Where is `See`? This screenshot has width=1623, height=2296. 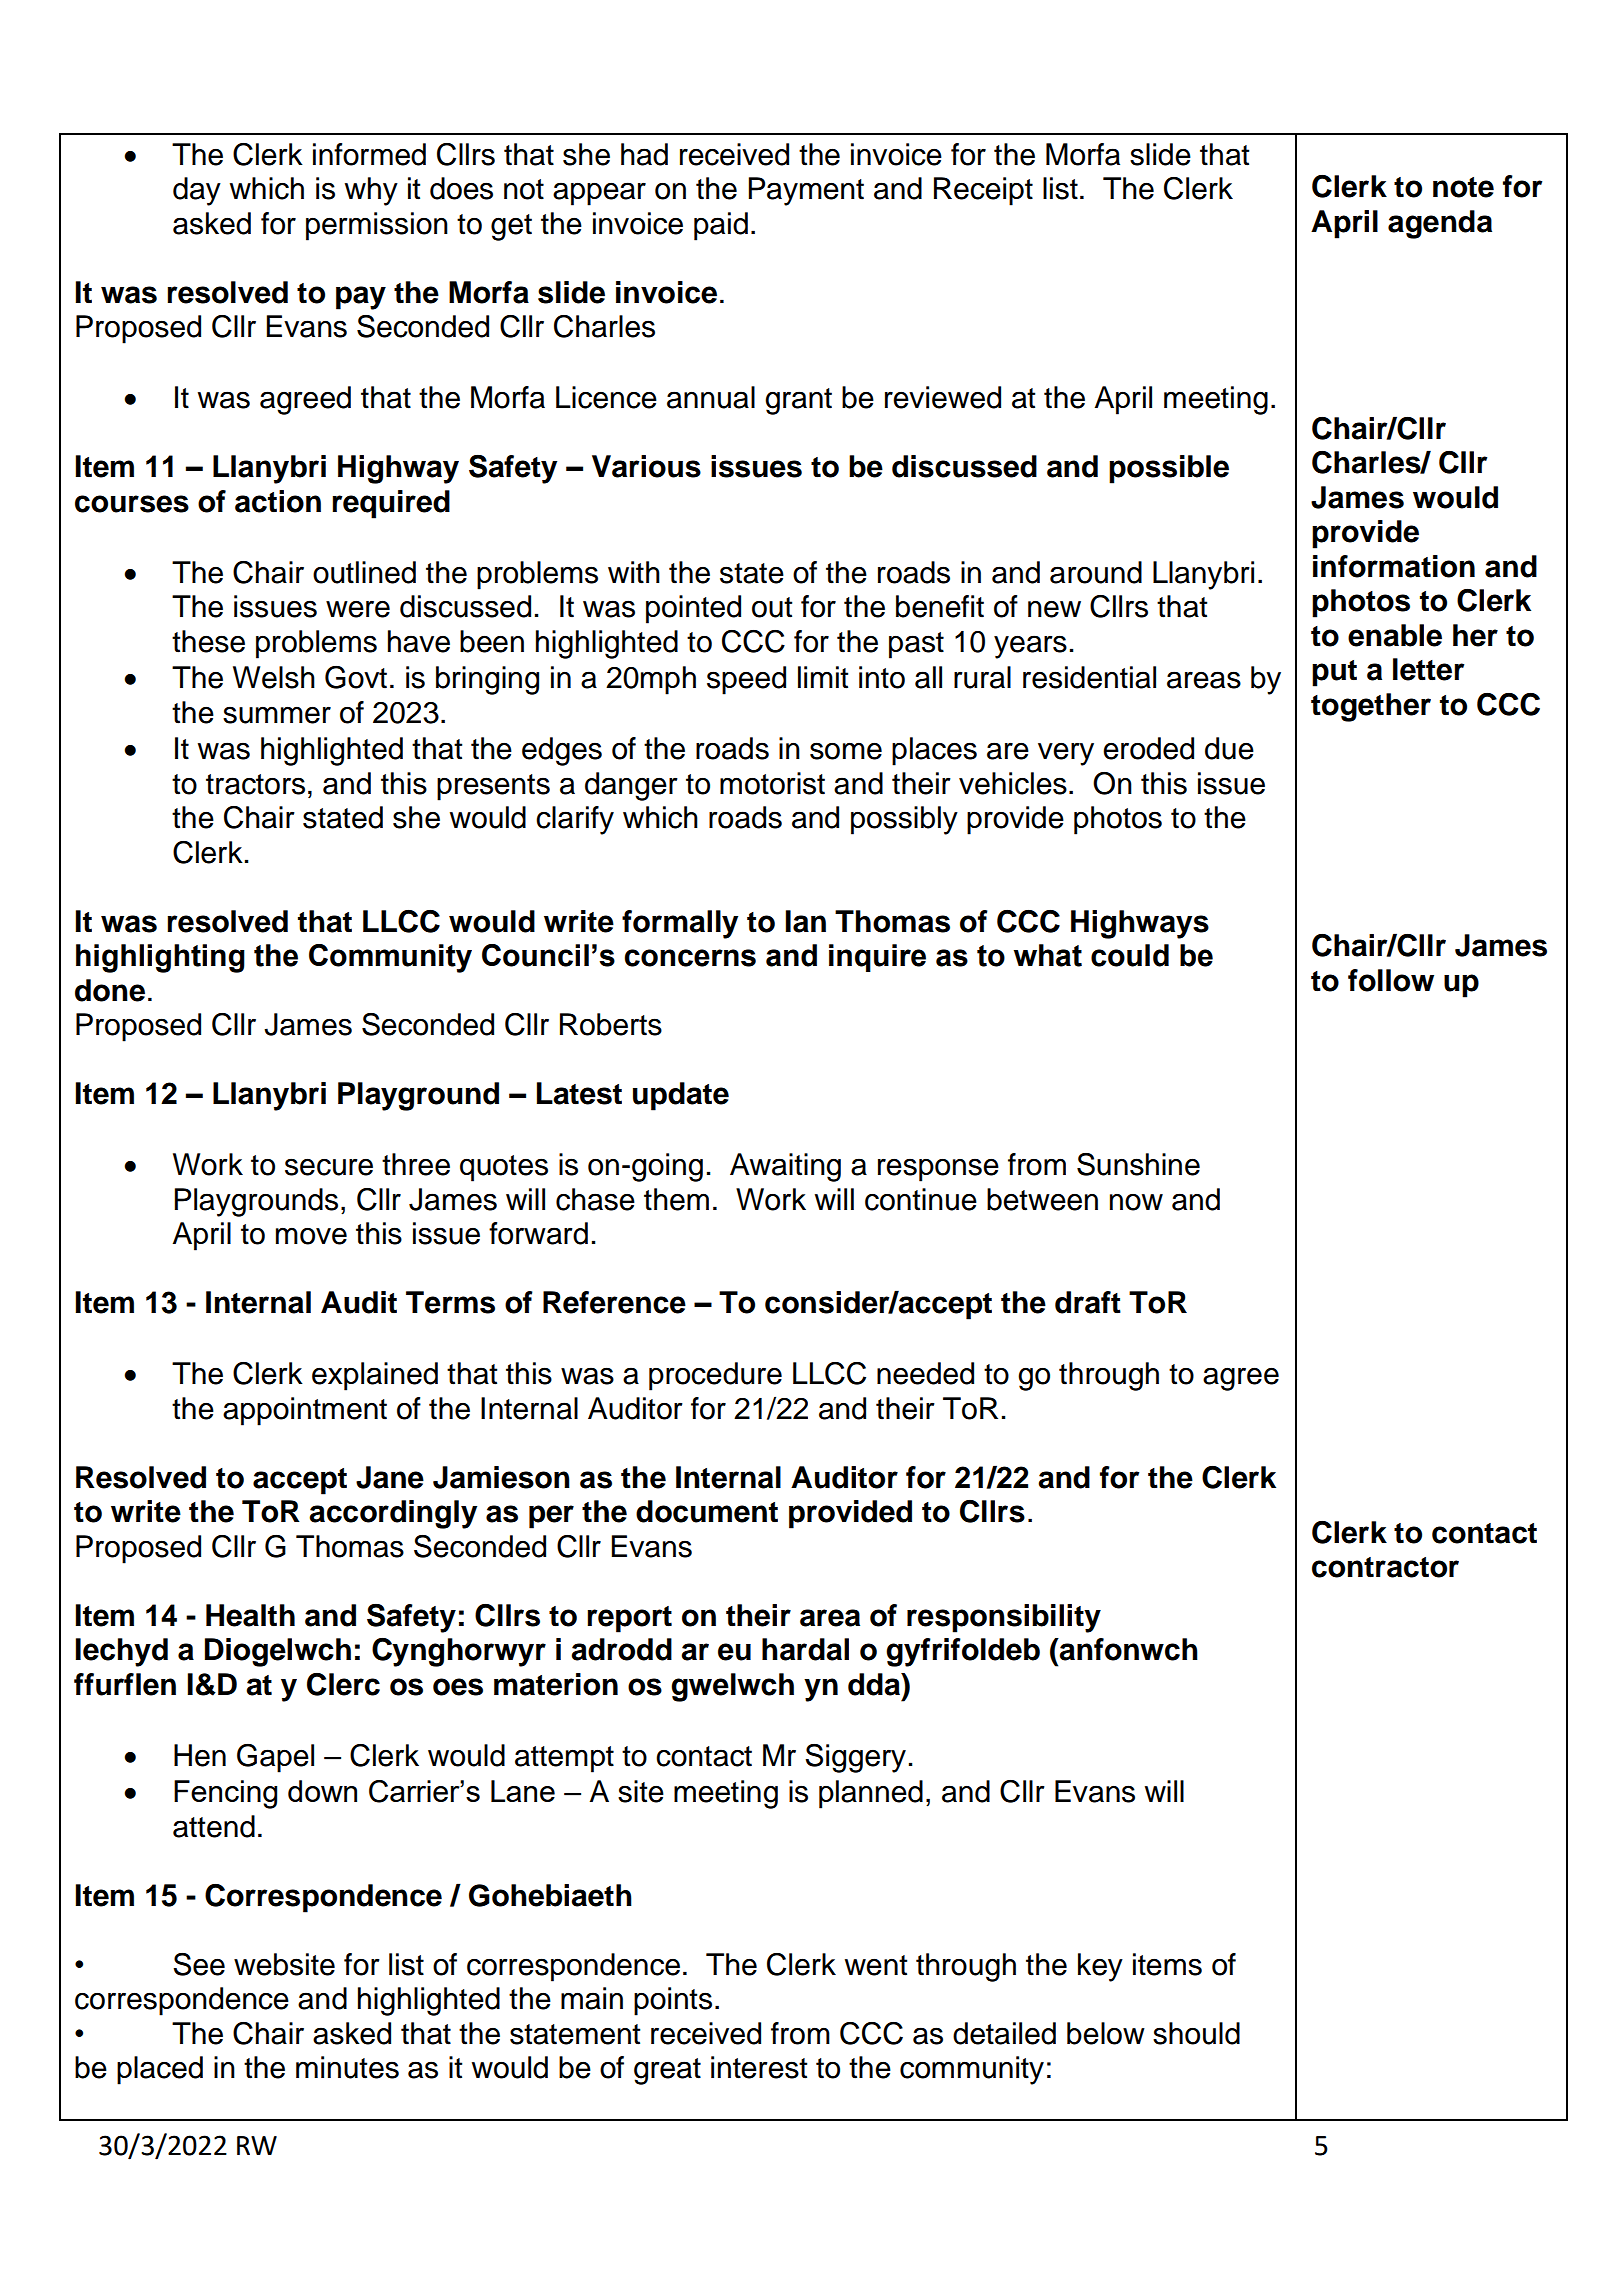 See is located at coordinates (199, 1964).
